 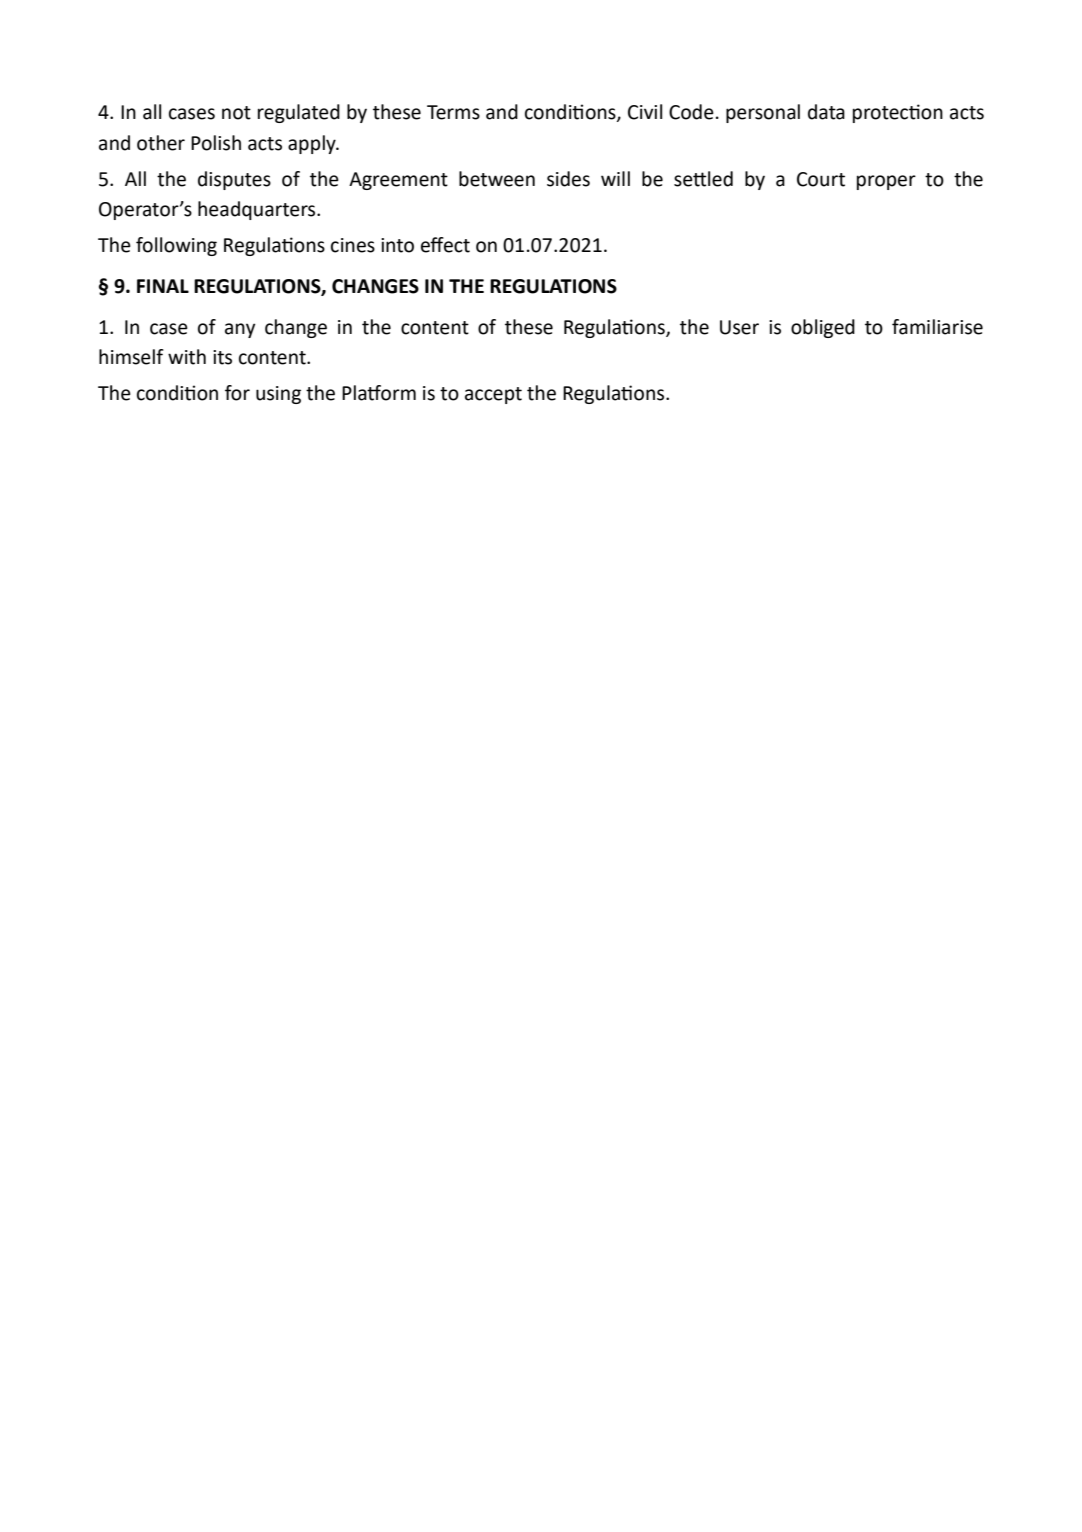 What do you see at coordinates (234, 180) in the screenshot?
I see `disputes` at bounding box center [234, 180].
